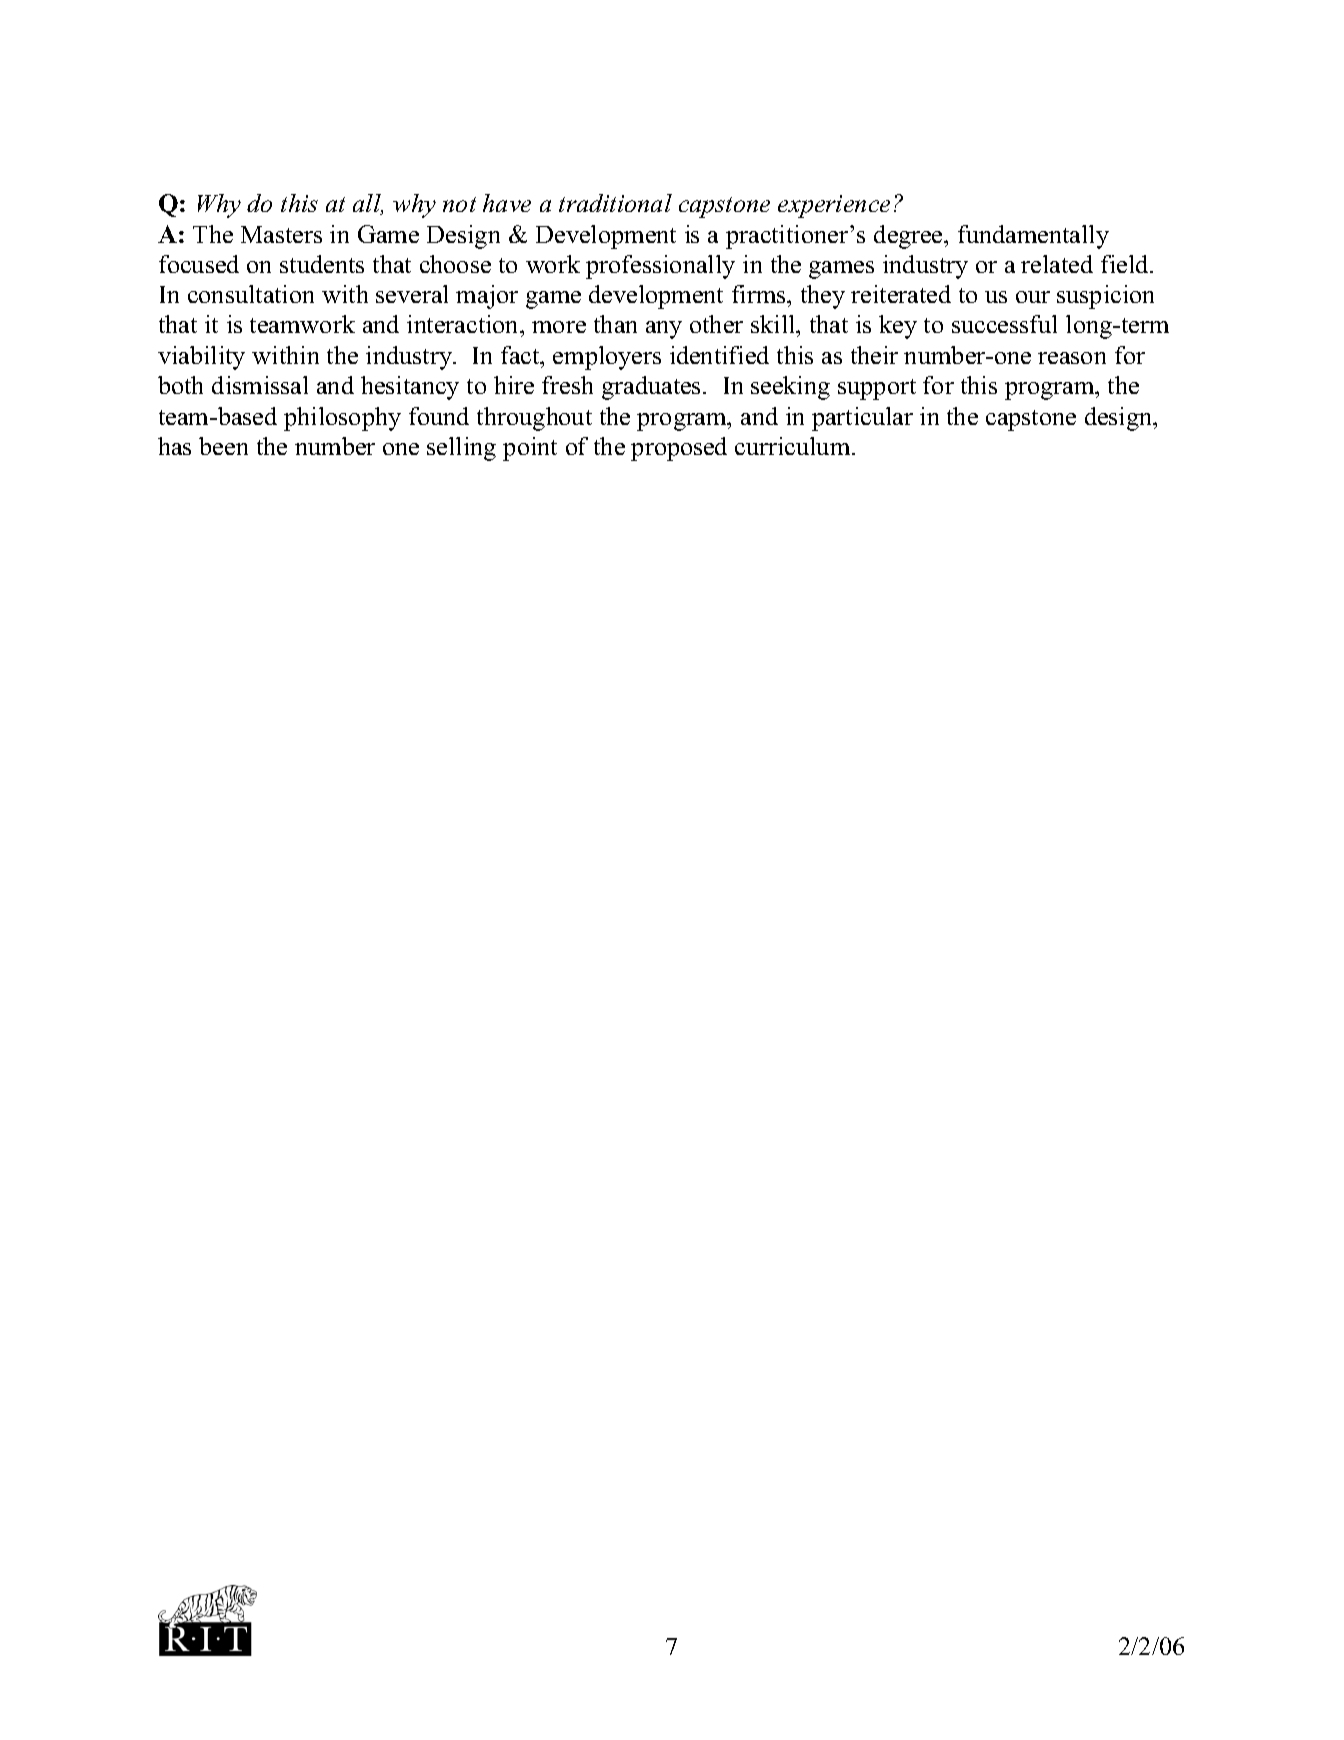  What do you see at coordinates (201, 358) in the page?
I see `viability` at bounding box center [201, 358].
